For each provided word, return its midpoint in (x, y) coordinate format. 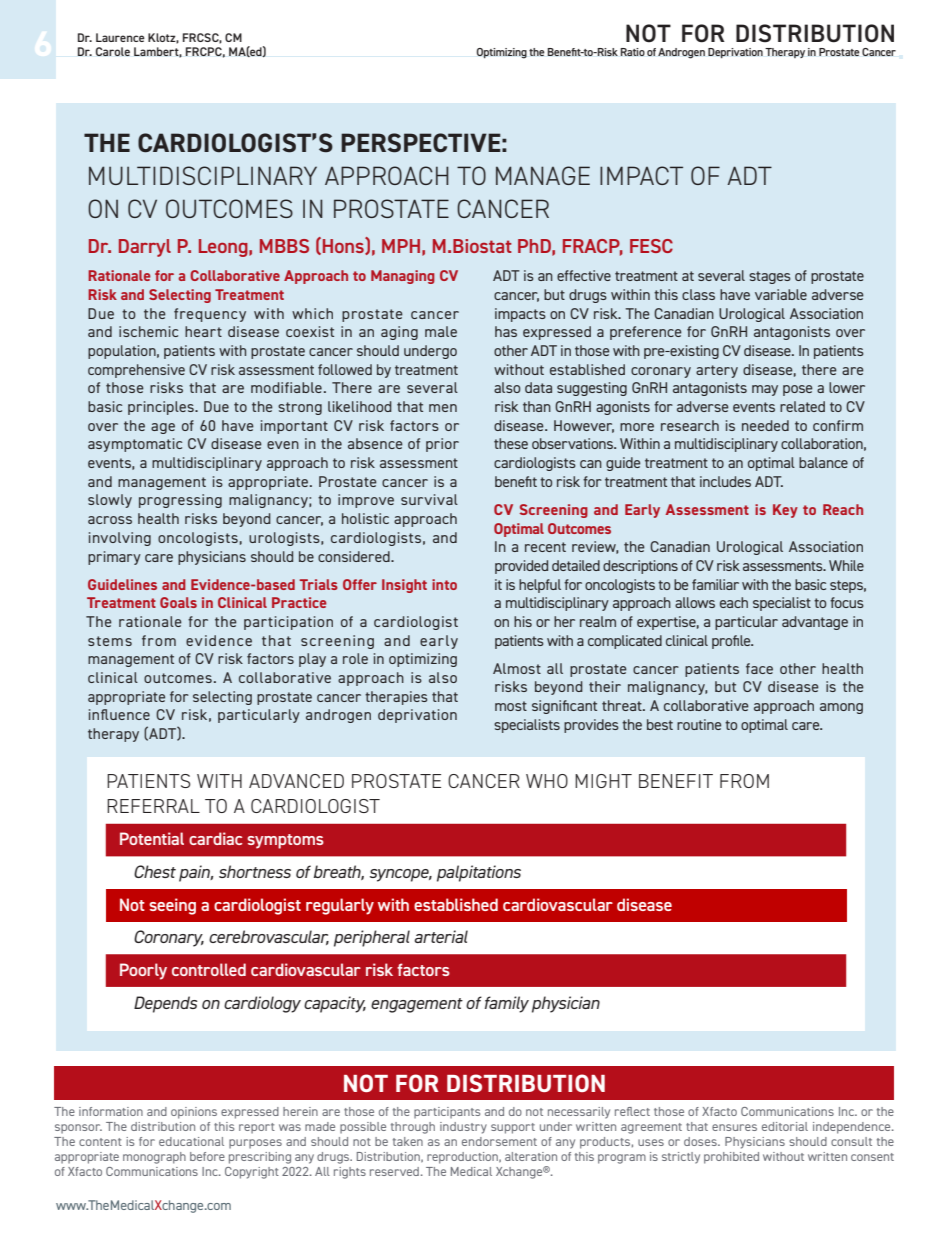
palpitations (479, 873)
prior (442, 445)
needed (765, 425)
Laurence (120, 37)
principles (162, 408)
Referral (153, 806)
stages (770, 277)
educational (191, 1141)
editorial (785, 1126)
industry (463, 1128)
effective (584, 275)
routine (699, 724)
